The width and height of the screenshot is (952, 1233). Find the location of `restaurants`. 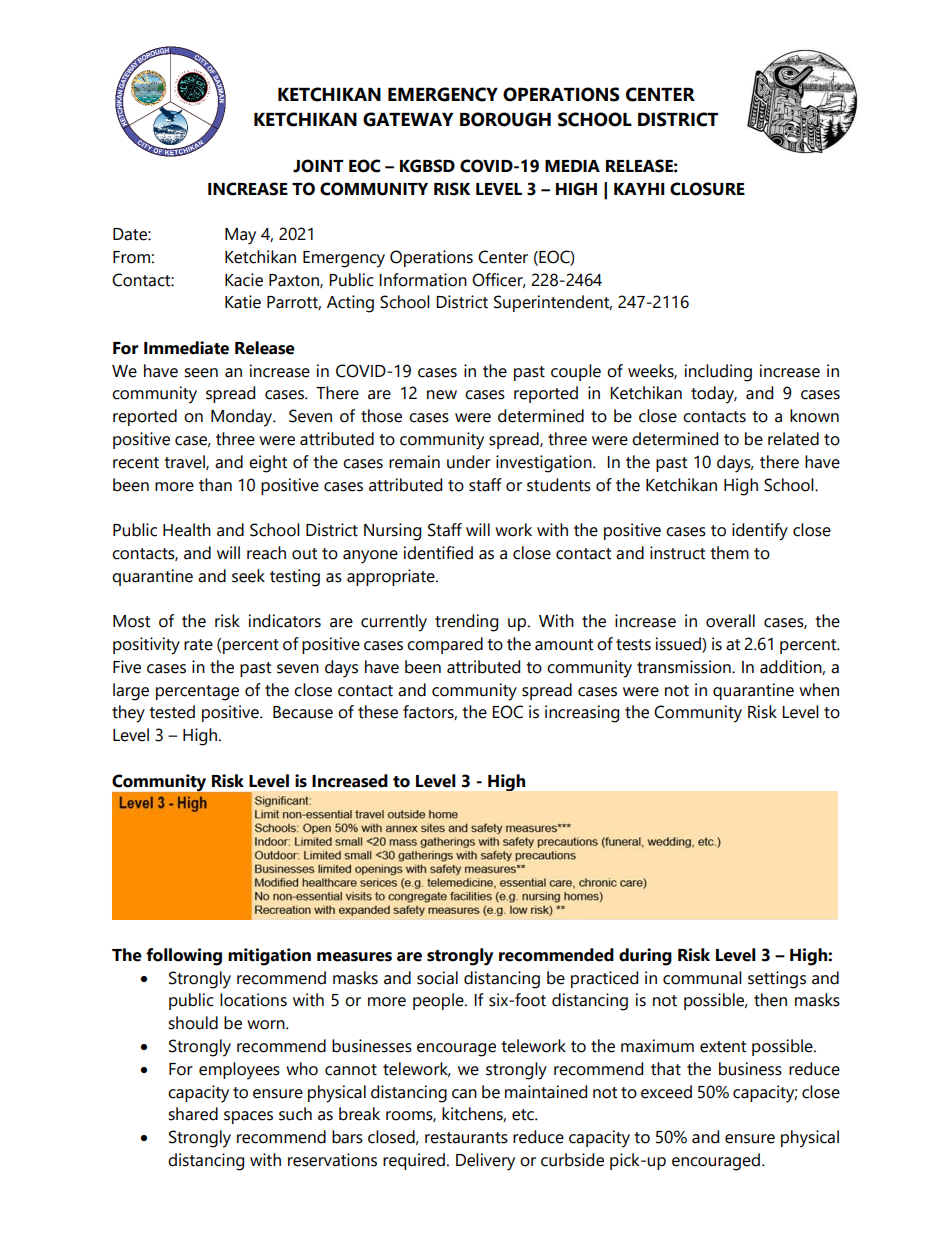

restaurants is located at coordinates (466, 1138).
